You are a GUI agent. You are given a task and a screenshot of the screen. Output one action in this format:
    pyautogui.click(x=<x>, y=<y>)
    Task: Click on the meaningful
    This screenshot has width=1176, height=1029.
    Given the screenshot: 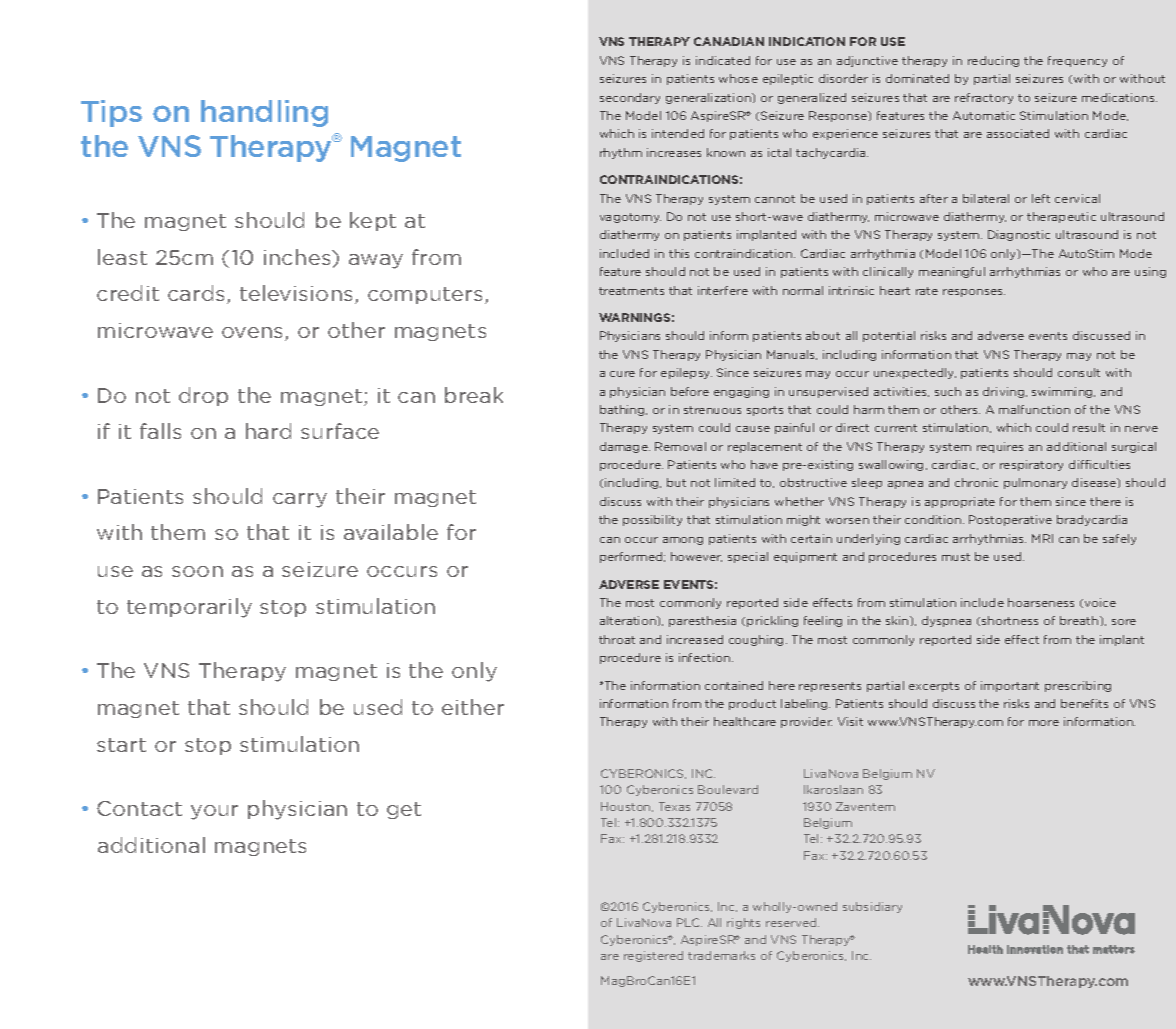 What is the action you would take?
    pyautogui.click(x=952, y=272)
